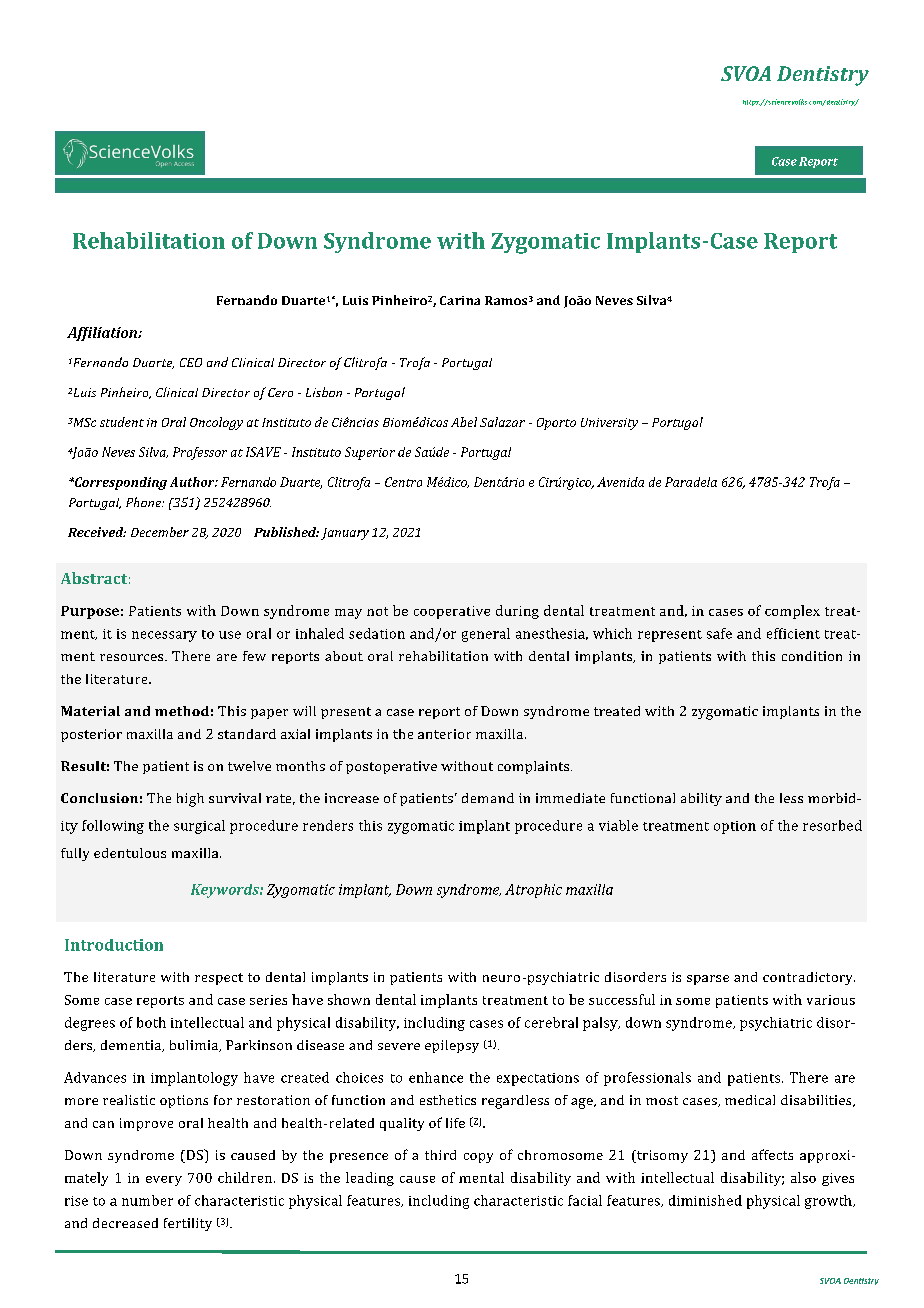 The image size is (924, 1308). Describe the element at coordinates (452, 612) in the document. I see `cooperative` at that location.
